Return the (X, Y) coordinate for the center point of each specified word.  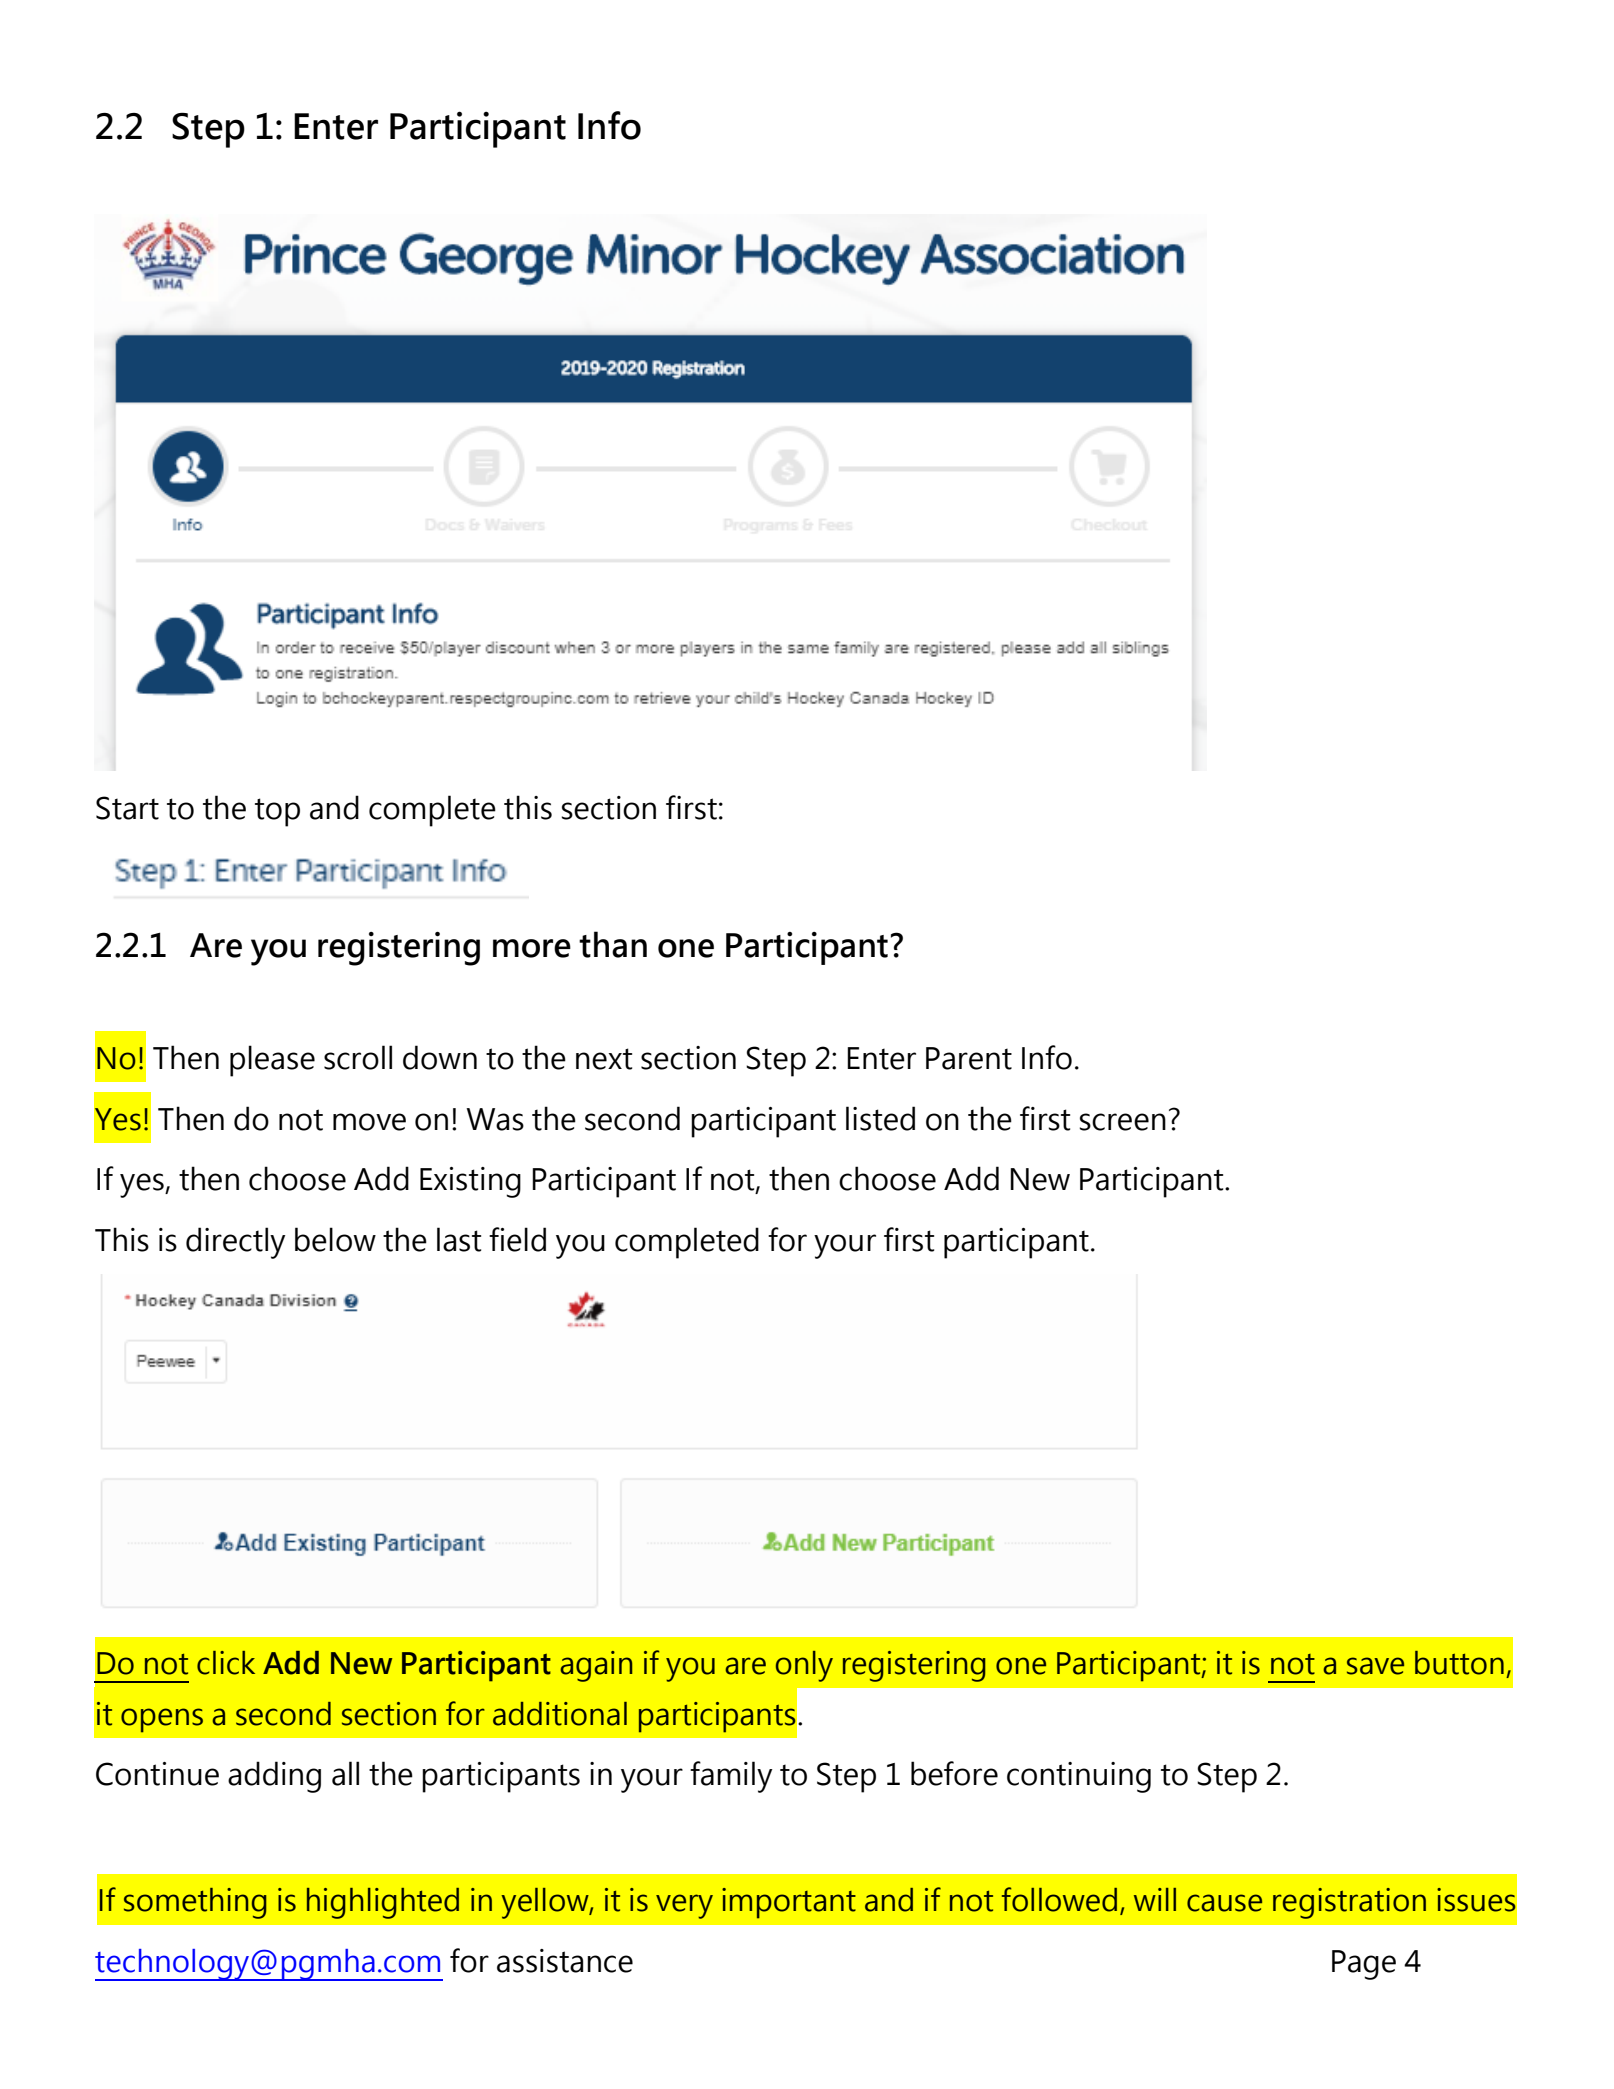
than (613, 944)
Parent (969, 1058)
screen (1122, 1122)
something (195, 1903)
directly (235, 1243)
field (517, 1239)
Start (127, 808)
